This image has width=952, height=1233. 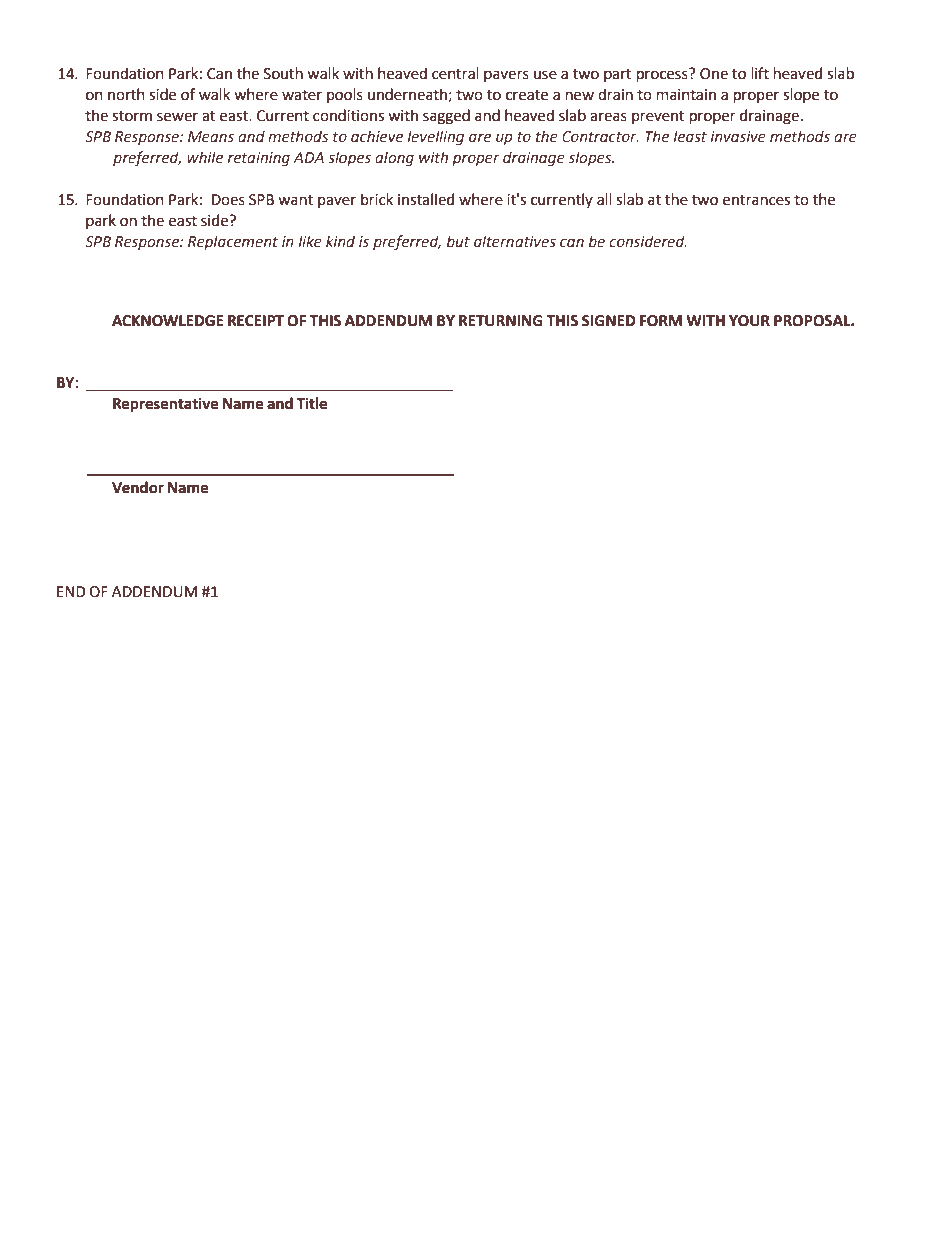 What do you see at coordinates (126, 94) in the image?
I see `north` at bounding box center [126, 94].
